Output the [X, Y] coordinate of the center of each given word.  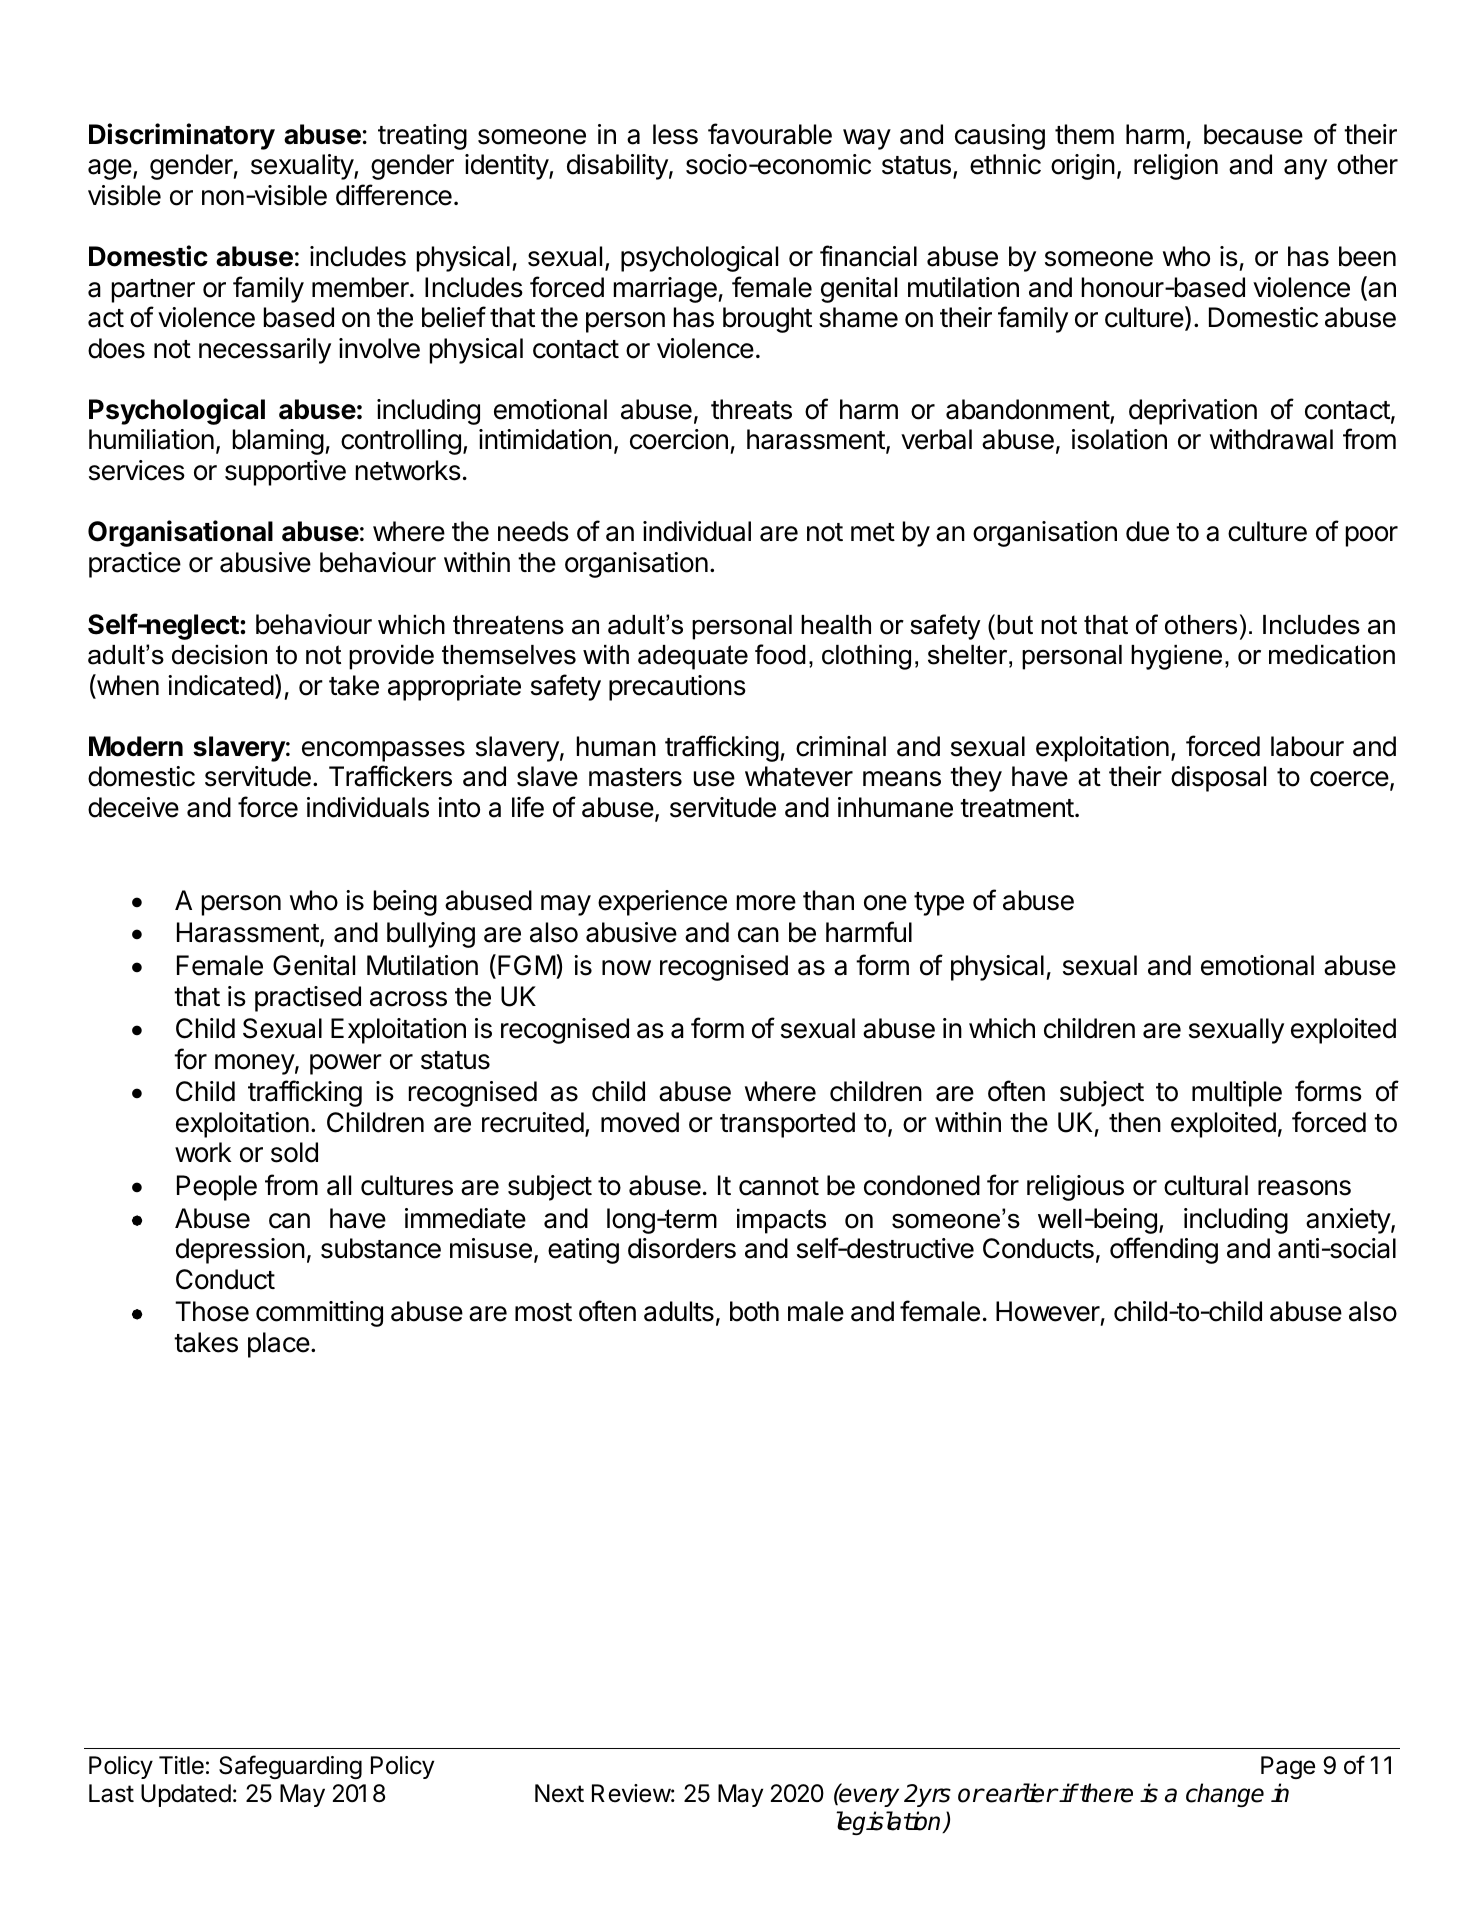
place [279, 1345]
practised [308, 999]
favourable [770, 134]
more [766, 903]
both [754, 1311]
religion [1176, 167]
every [868, 1797]
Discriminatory [182, 136]
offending [1164, 1250]
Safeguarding [290, 1767]
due [1147, 531]
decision [219, 655]
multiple [1237, 1094]
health [836, 625]
